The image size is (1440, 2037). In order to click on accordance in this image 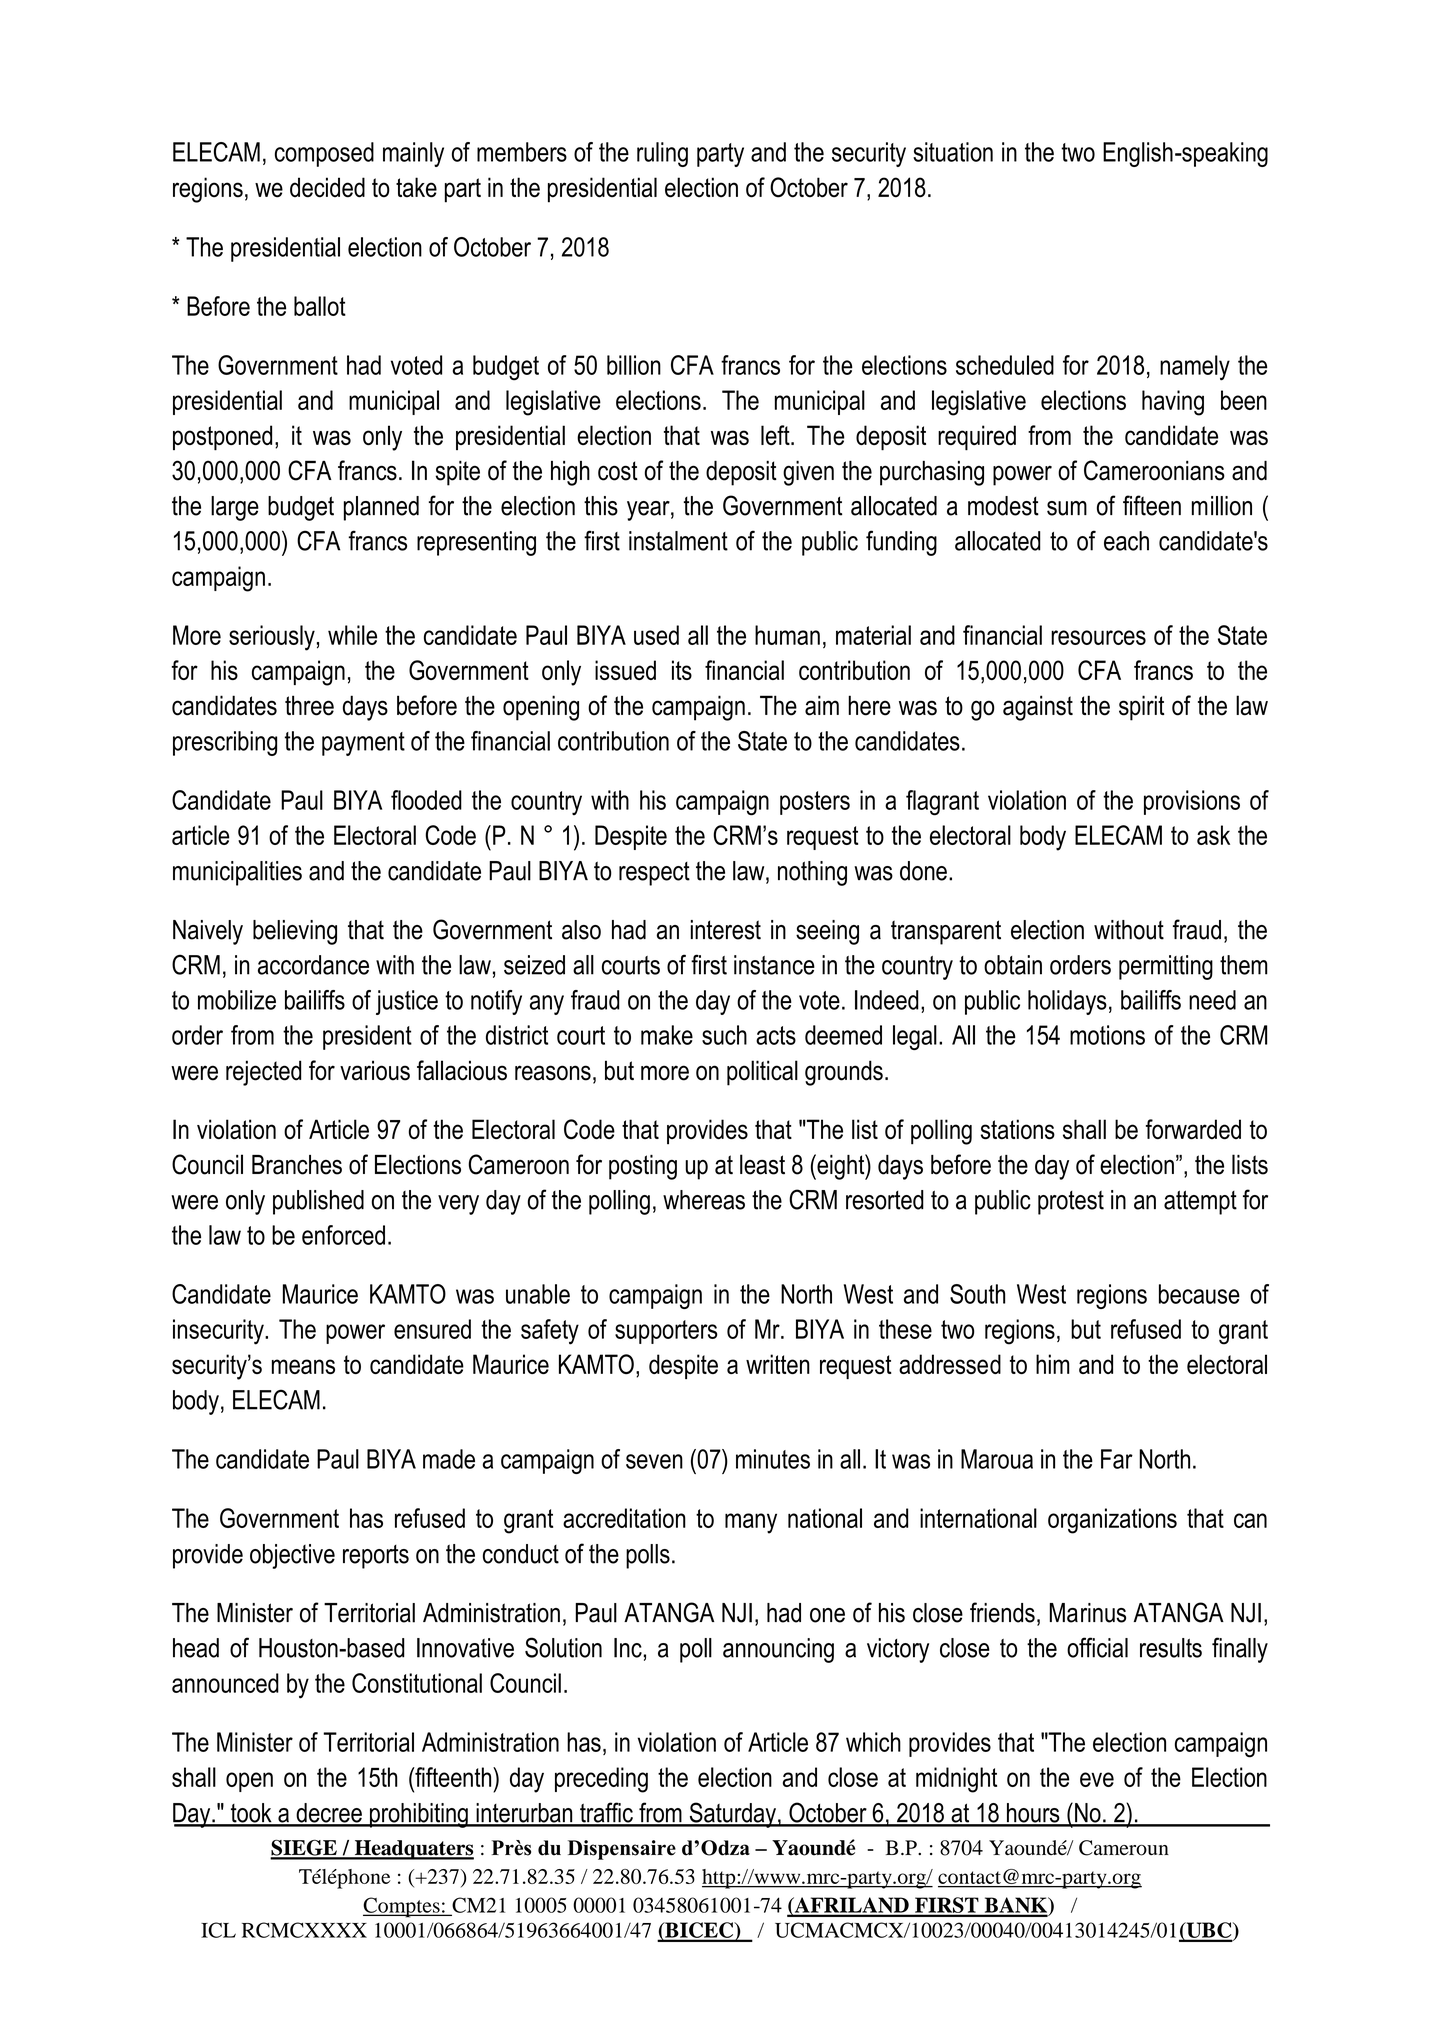, I will do `click(313, 965)`.
